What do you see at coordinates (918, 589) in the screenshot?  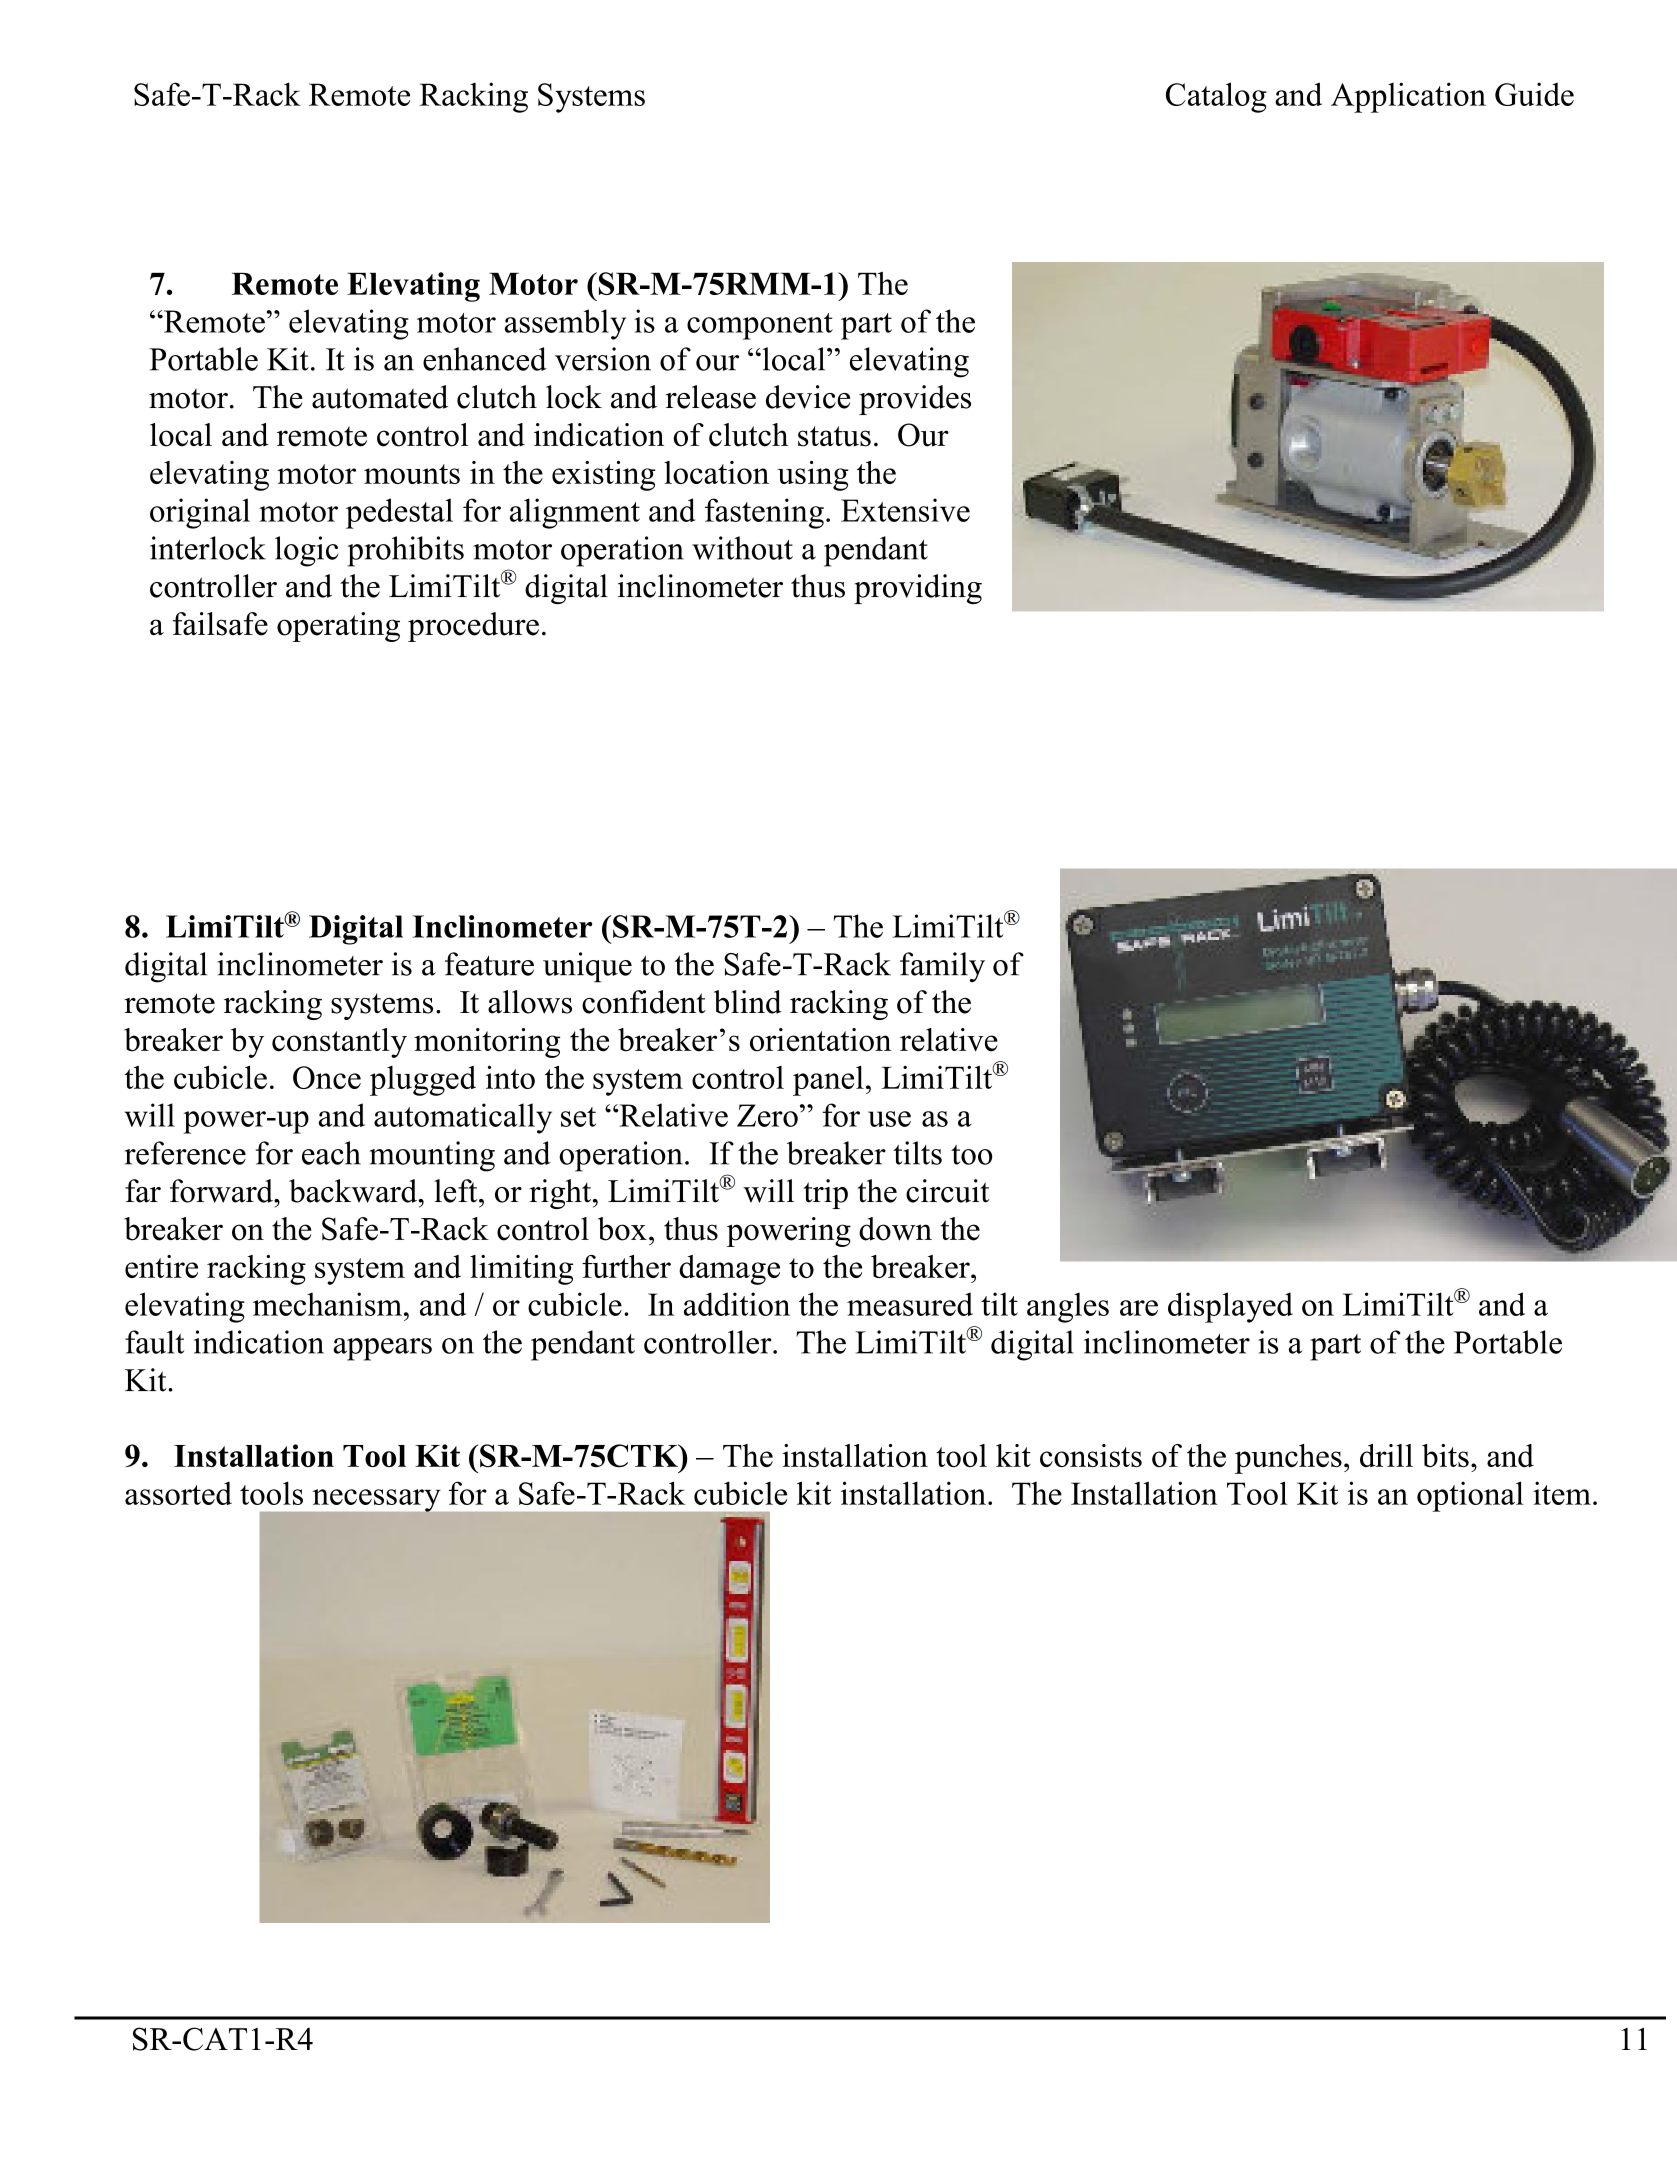 I see `providing` at bounding box center [918, 589].
